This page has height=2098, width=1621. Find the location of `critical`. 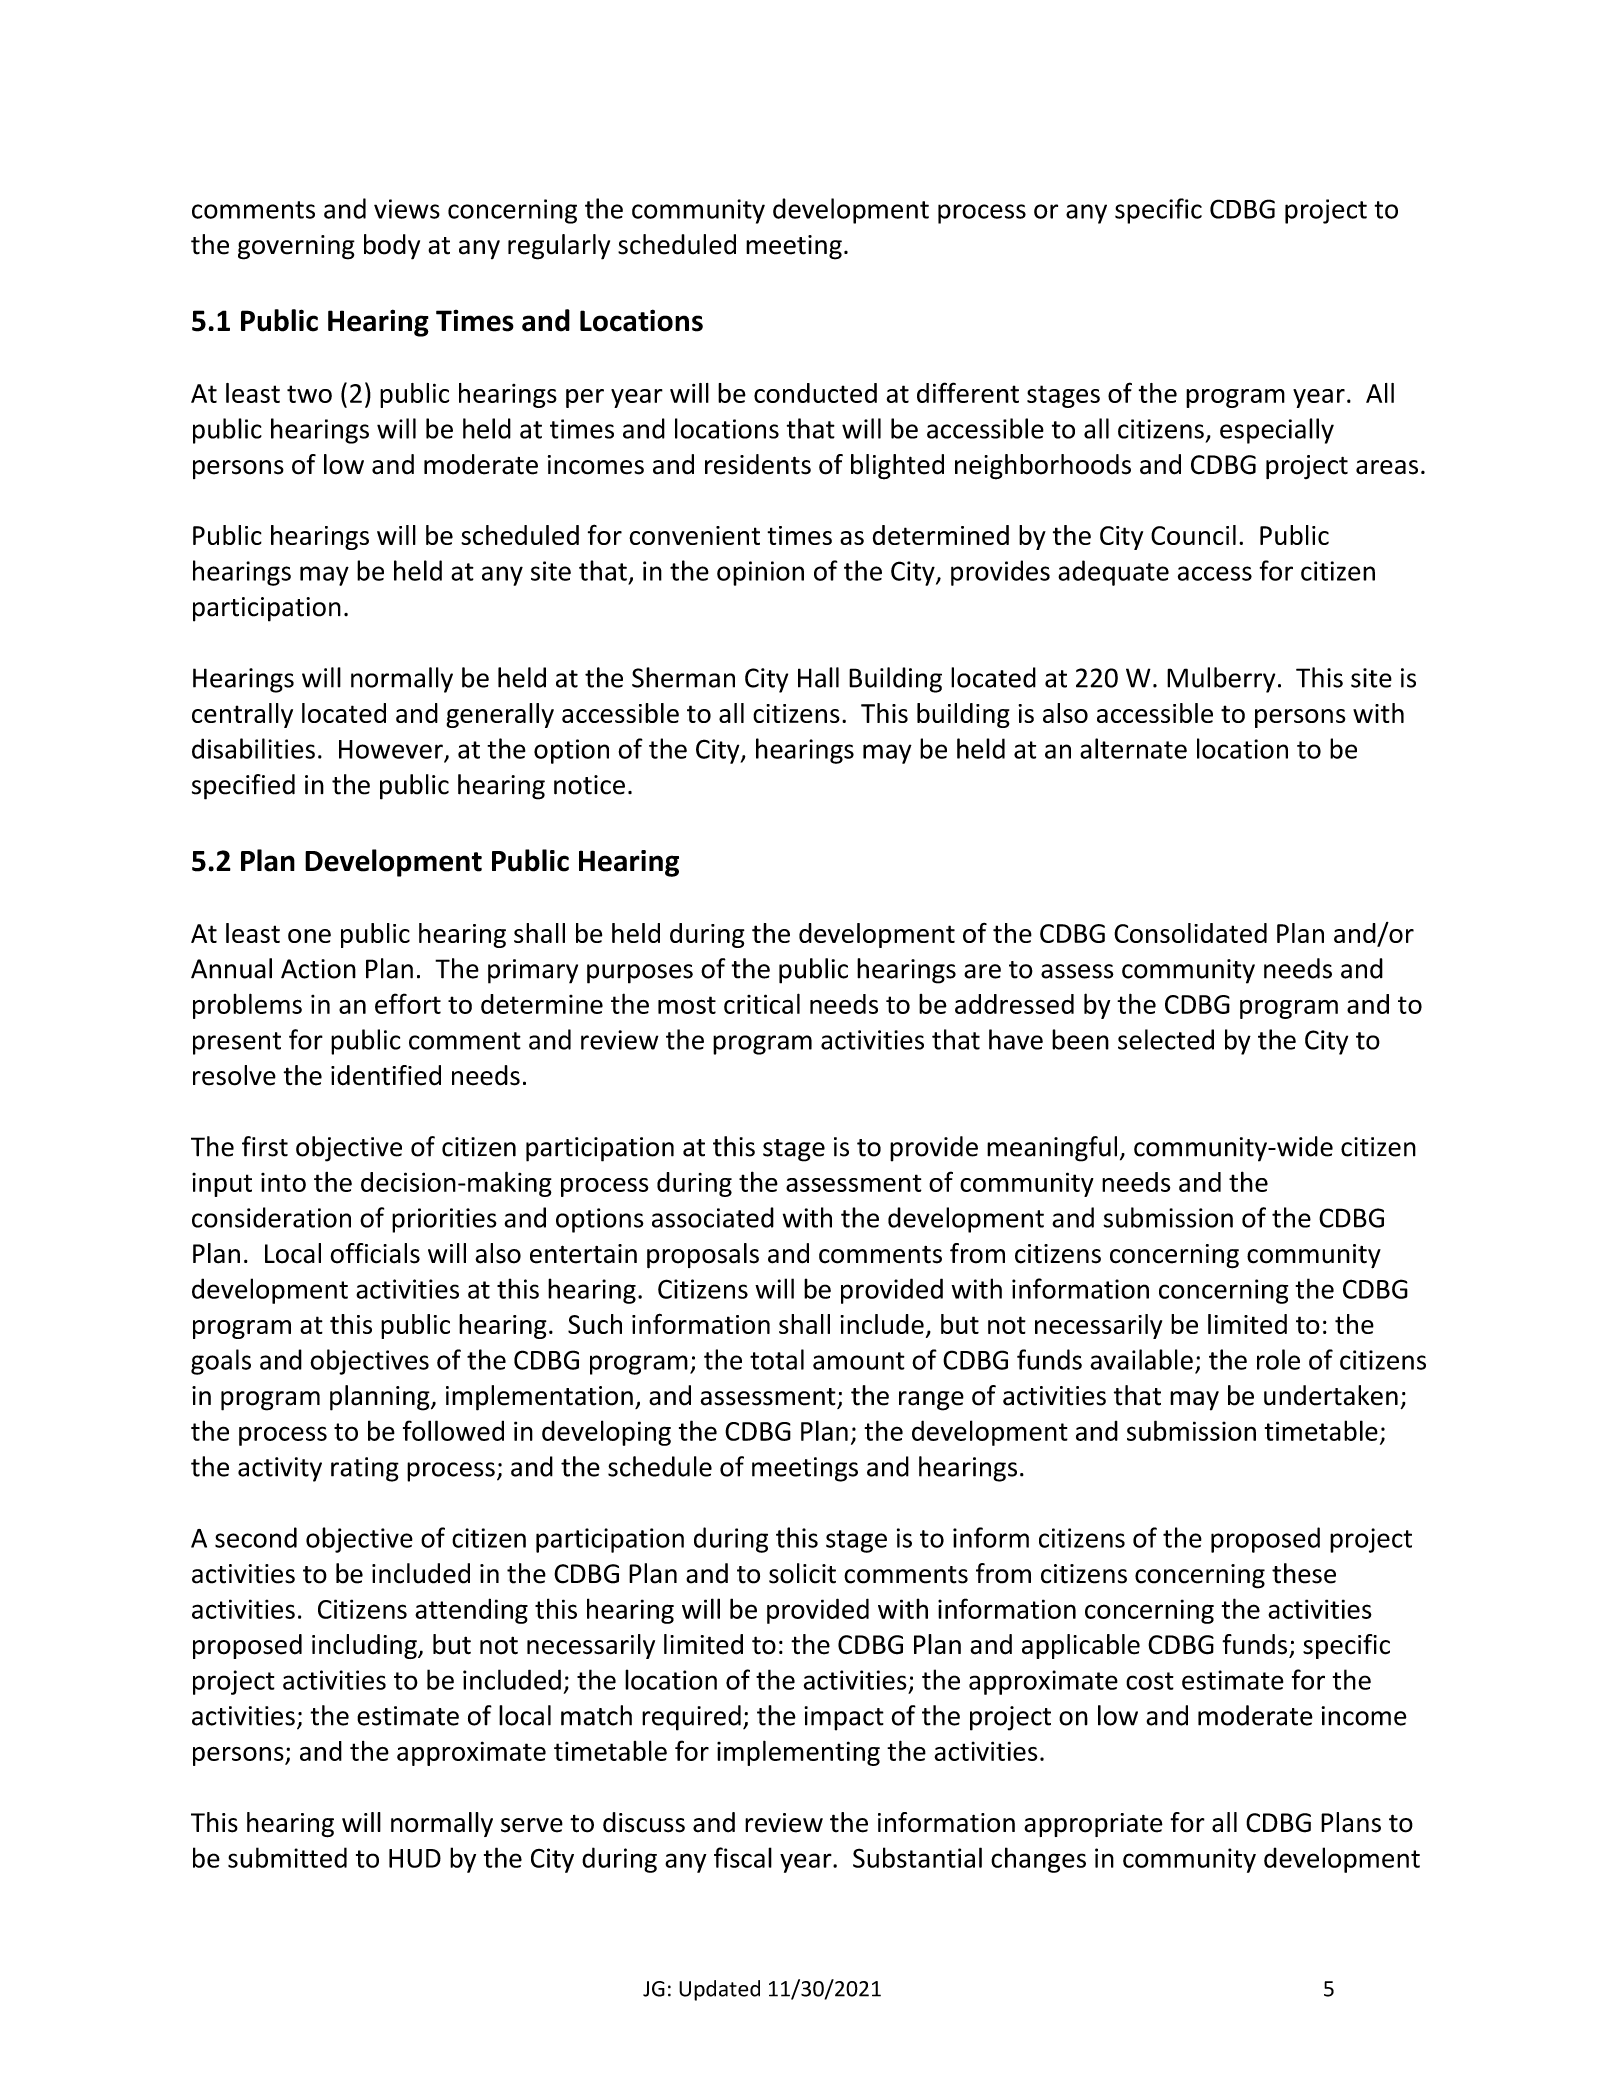

critical is located at coordinates (762, 1003).
